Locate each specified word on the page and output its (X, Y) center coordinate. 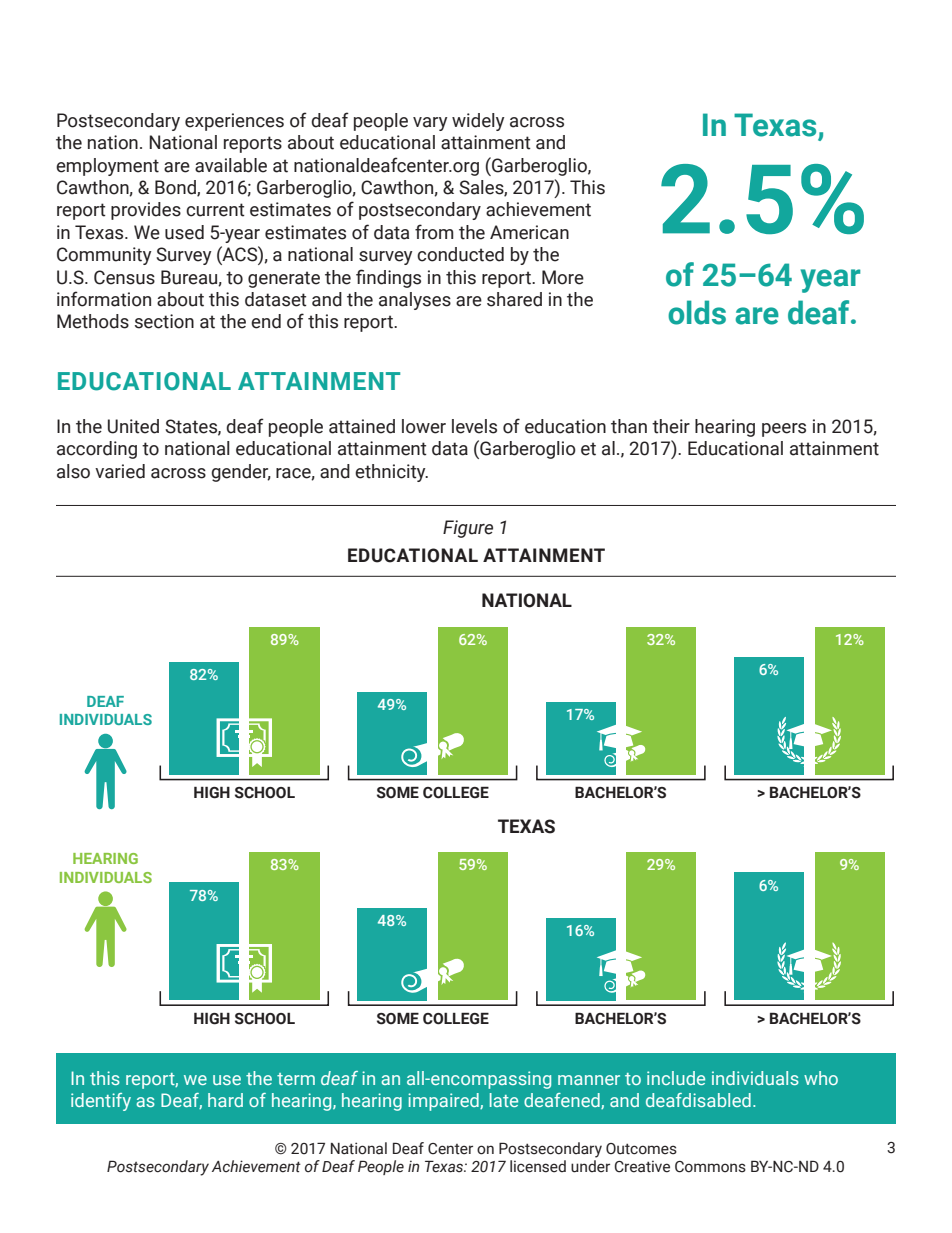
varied (120, 471)
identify (101, 1102)
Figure (468, 529)
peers (784, 430)
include (676, 1078)
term (296, 1079)
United (133, 426)
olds (697, 312)
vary (430, 124)
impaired (444, 1102)
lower (424, 426)
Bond (176, 188)
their (671, 426)
